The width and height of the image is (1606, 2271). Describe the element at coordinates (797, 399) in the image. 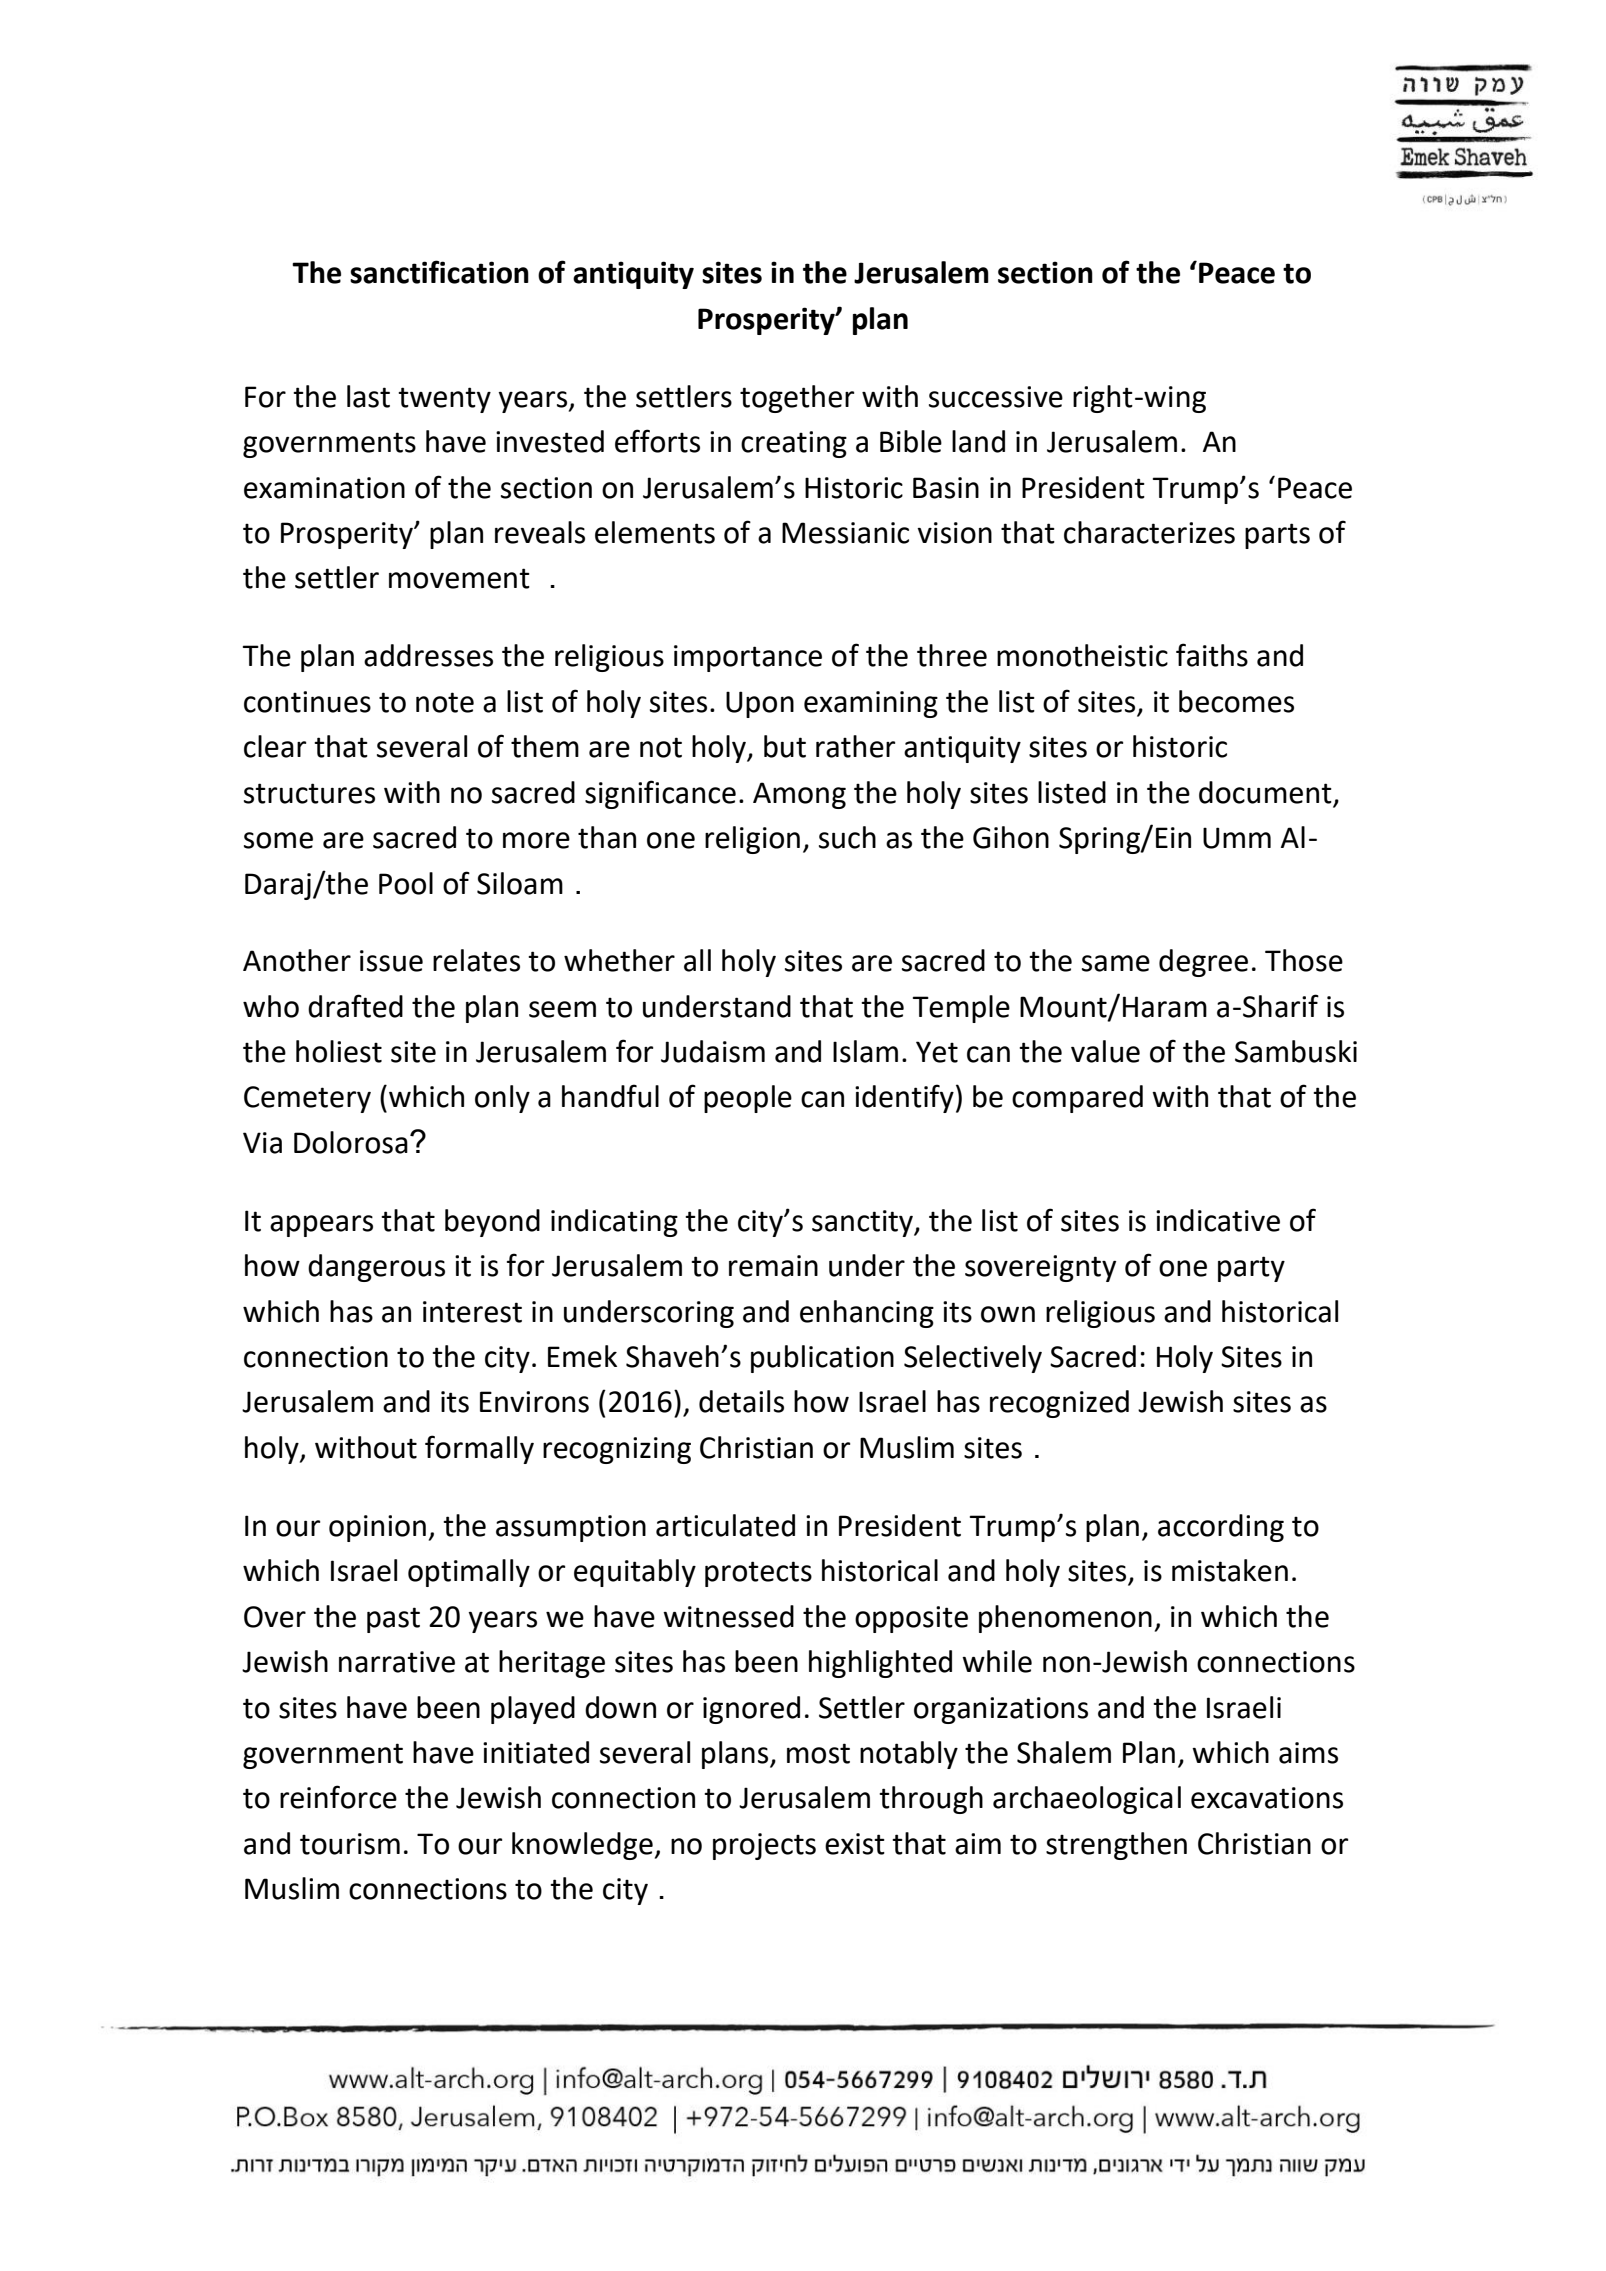

I see `together` at that location.
